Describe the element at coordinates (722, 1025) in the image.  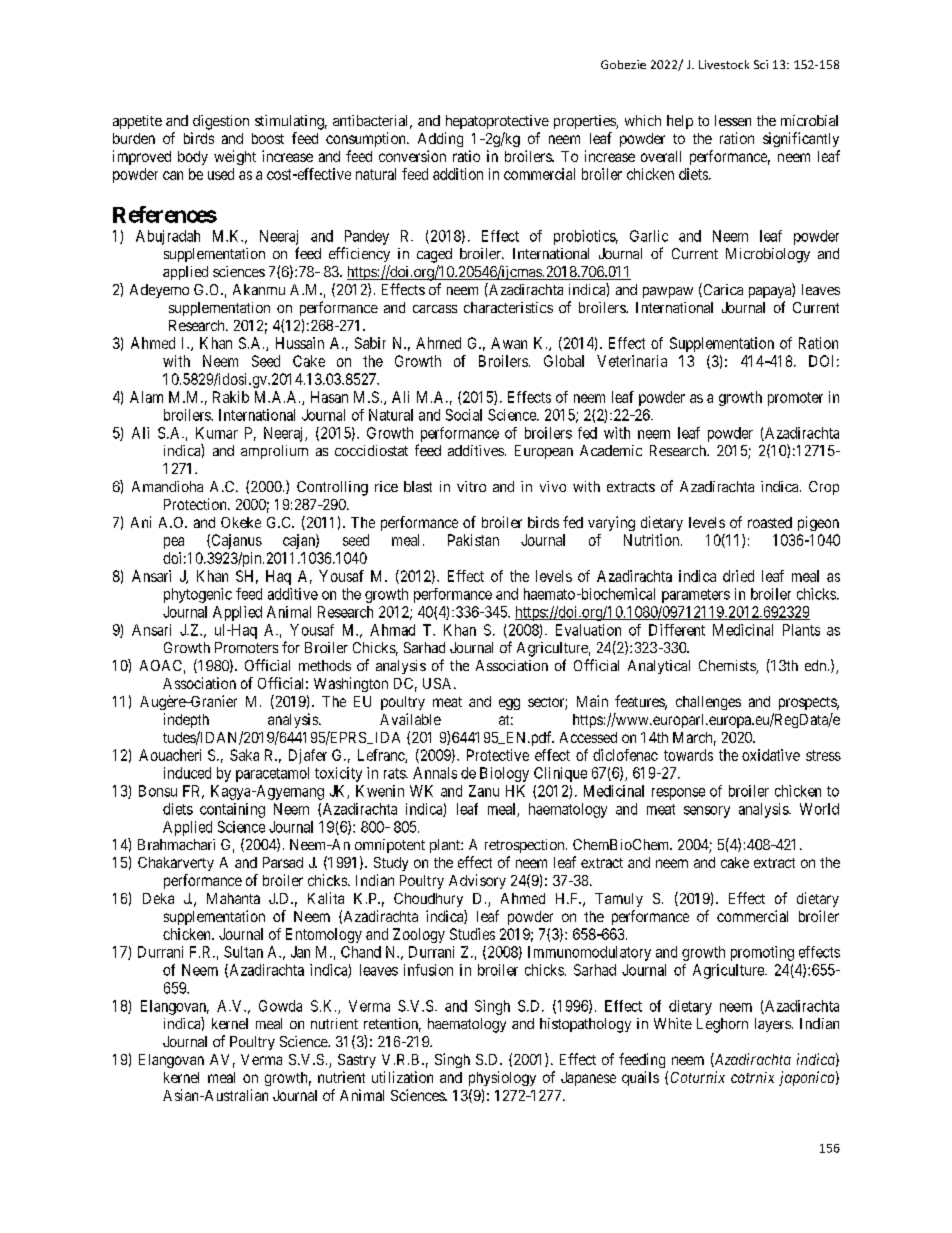
I see `Leghorn` at that location.
